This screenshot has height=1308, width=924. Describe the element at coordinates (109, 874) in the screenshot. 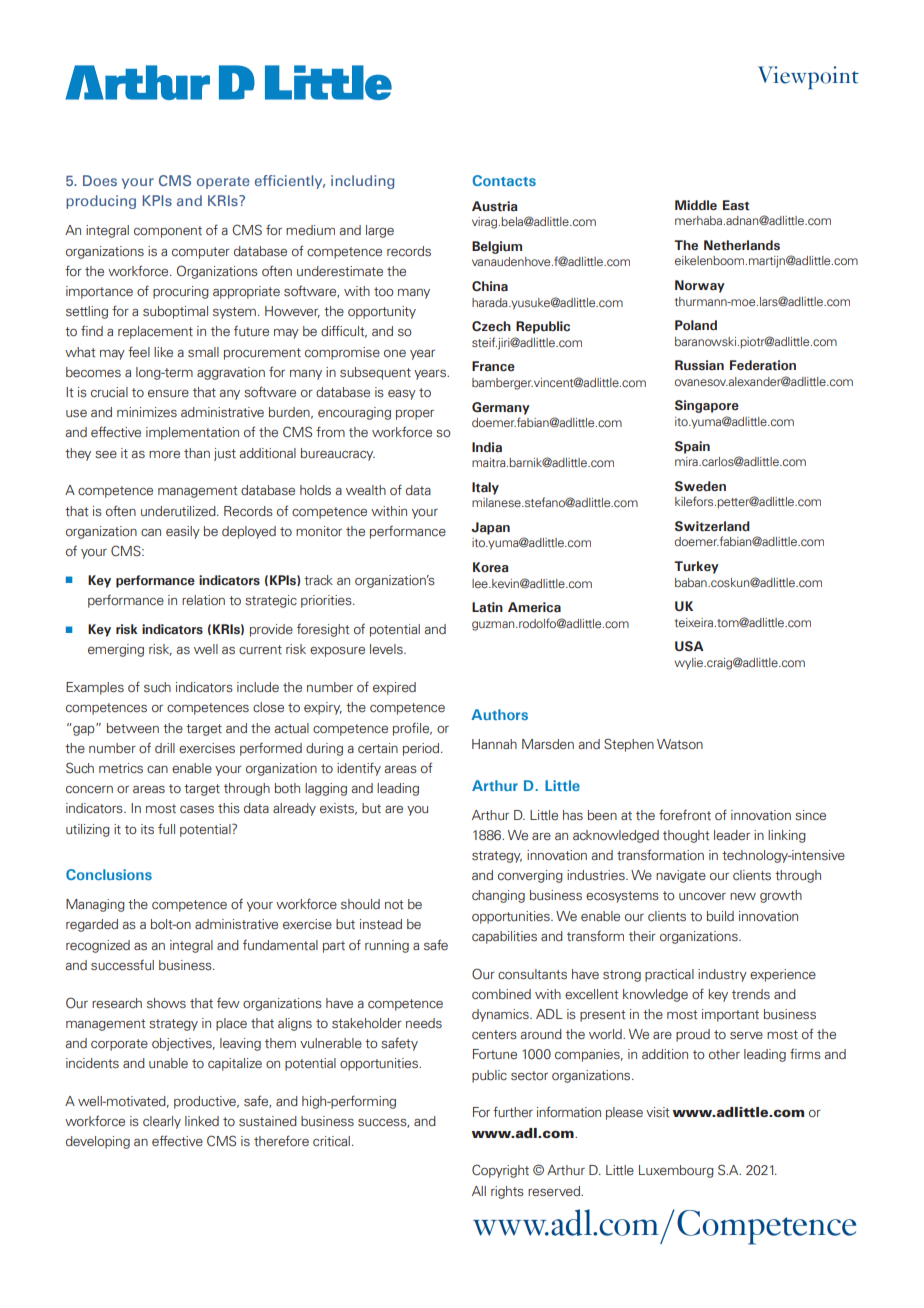

I see `Conclusions` at that location.
